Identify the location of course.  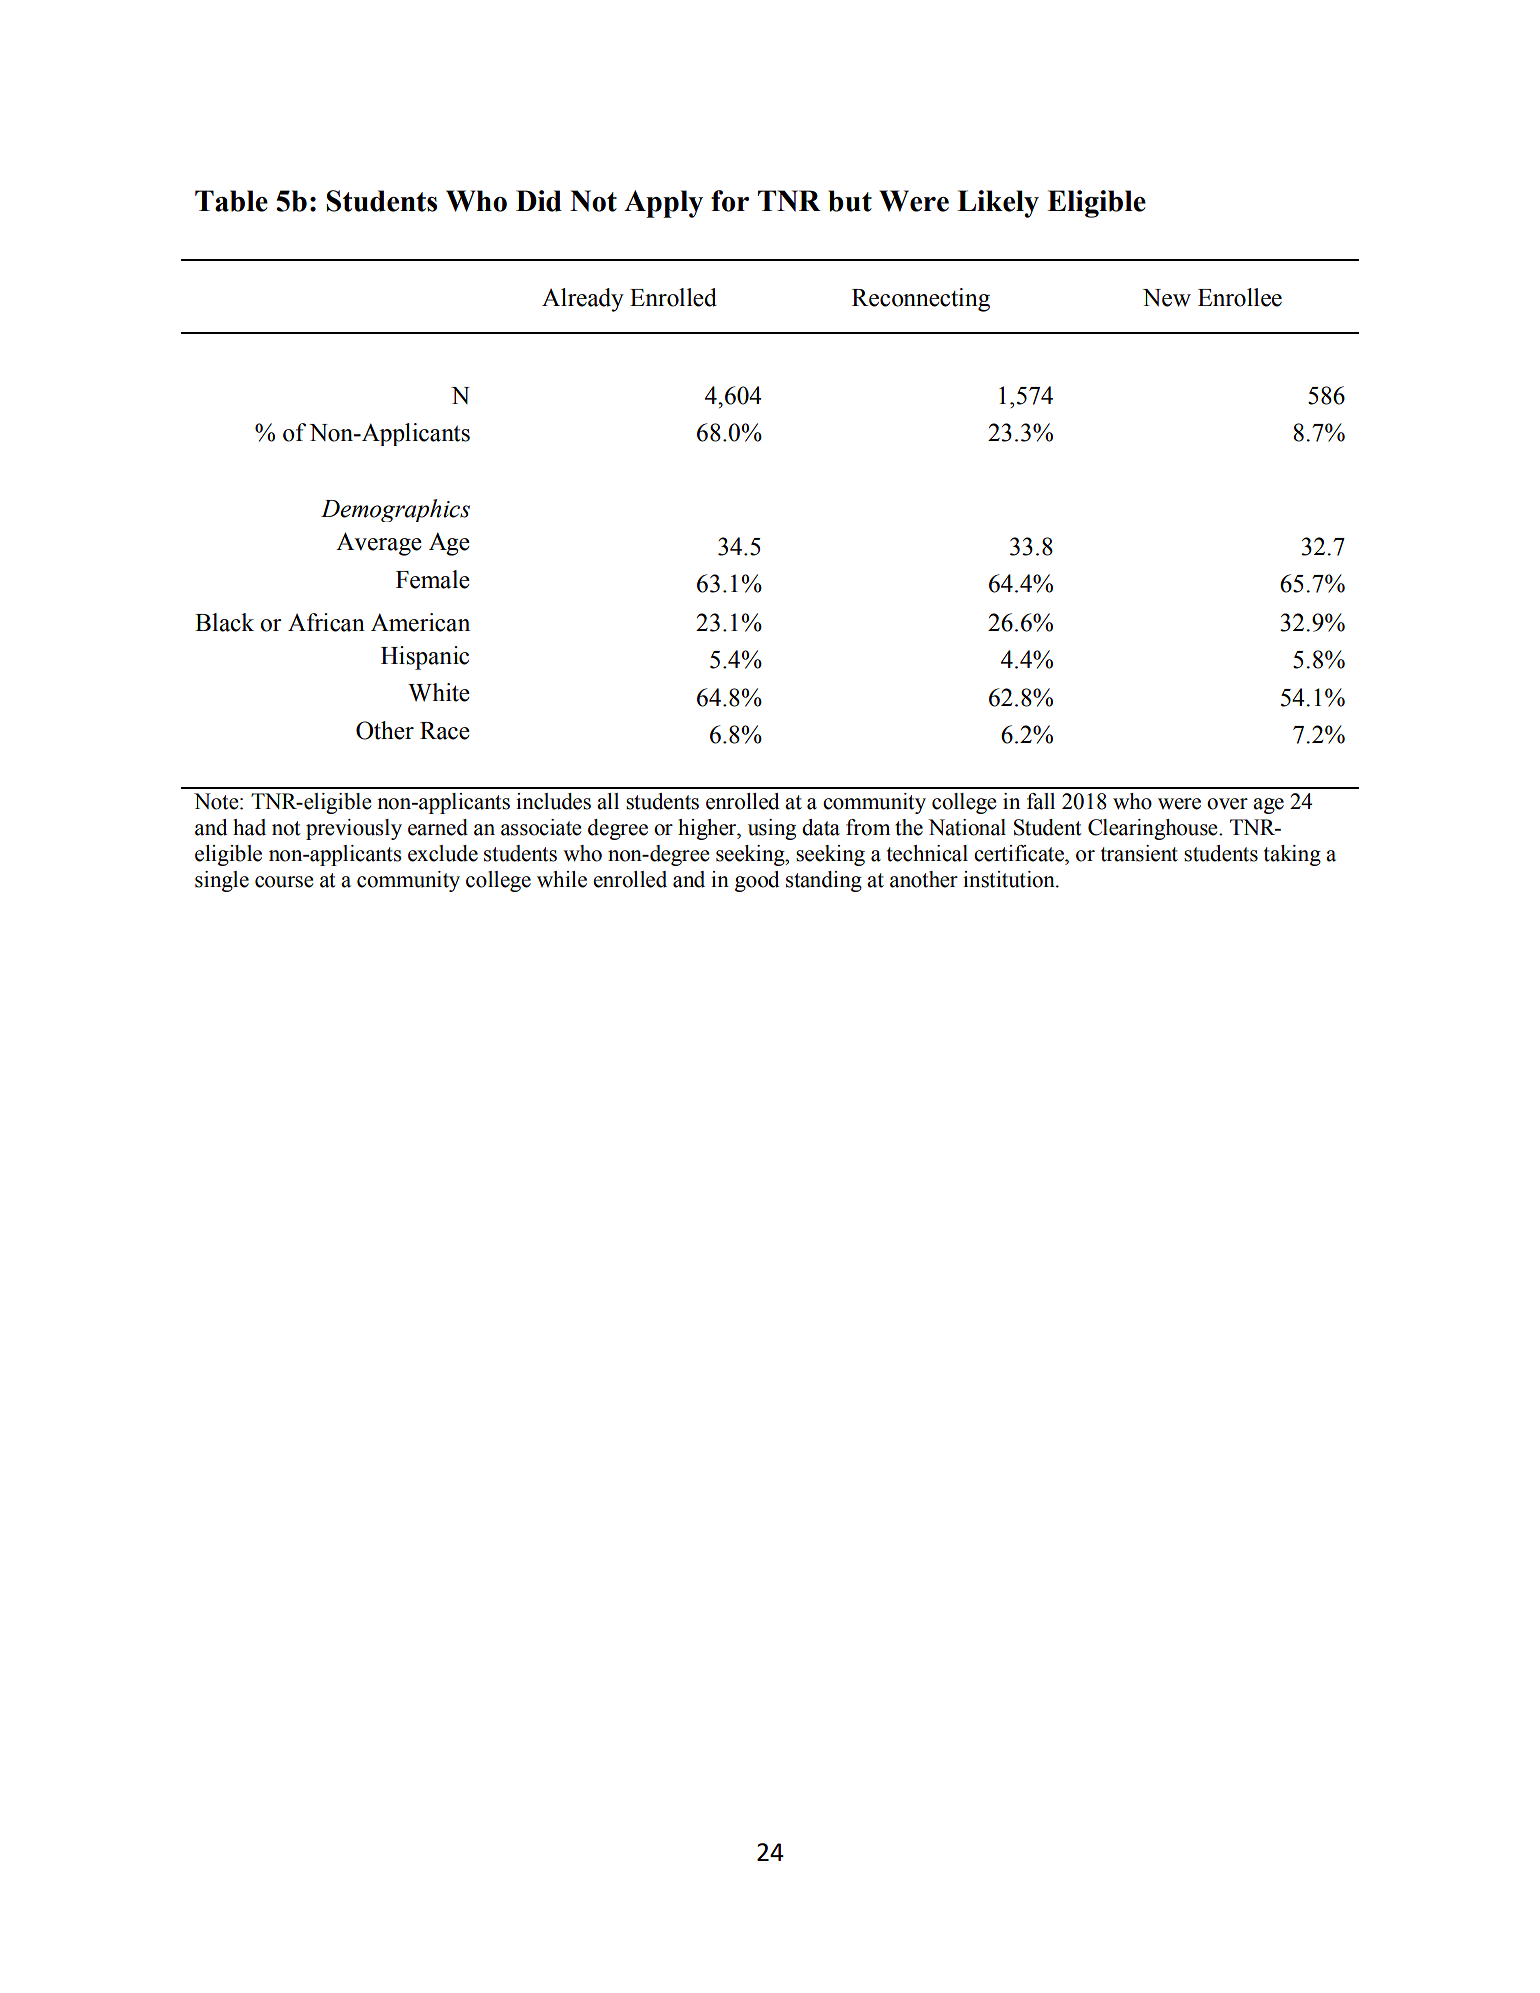
(284, 882).
